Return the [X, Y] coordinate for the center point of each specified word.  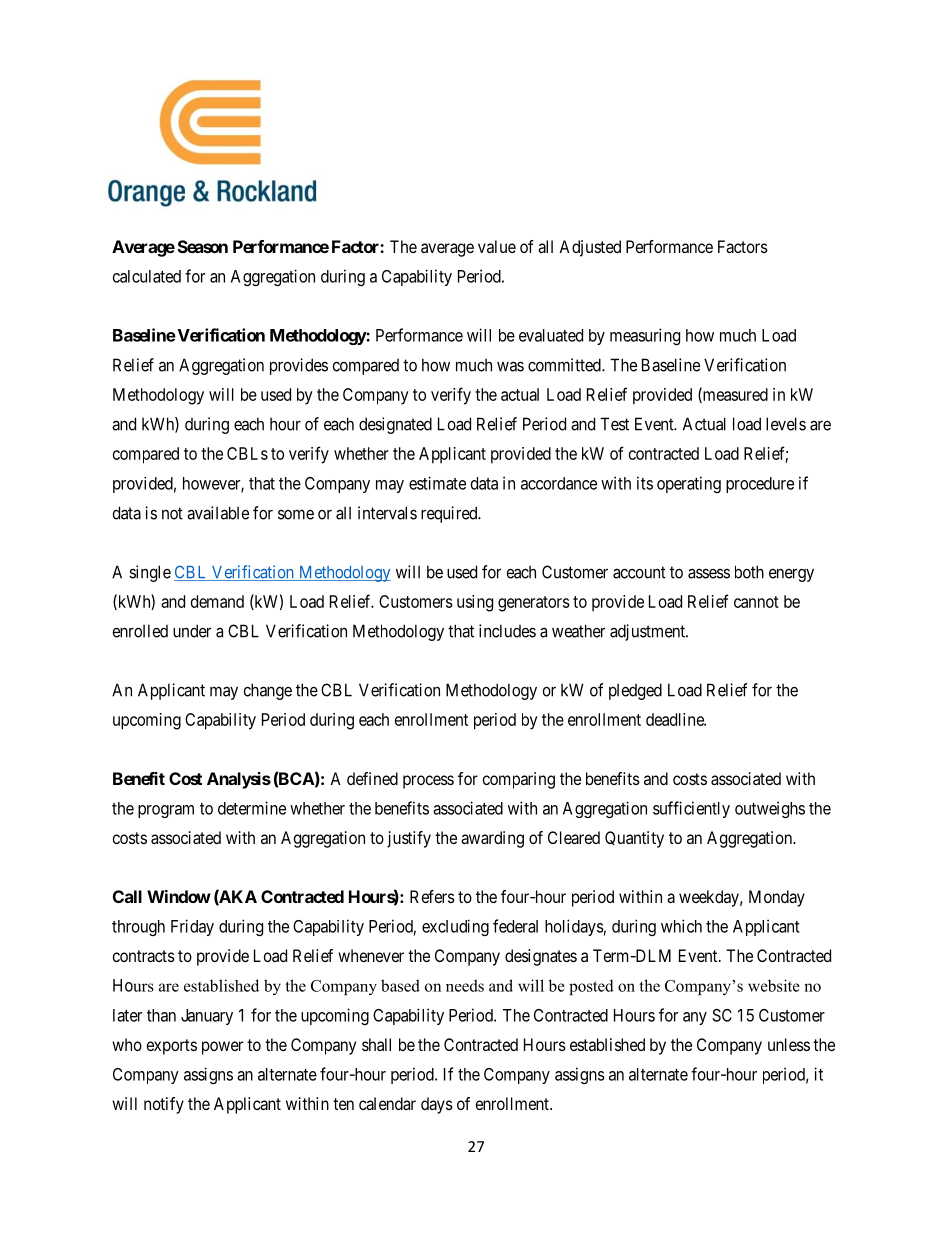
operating [689, 484]
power [222, 1048]
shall [376, 1044]
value [497, 246]
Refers [432, 896]
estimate [437, 483]
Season [203, 246]
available [218, 513]
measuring [645, 336]
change [268, 691]
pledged [635, 691]
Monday [777, 898]
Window [179, 896]
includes [507, 631]
